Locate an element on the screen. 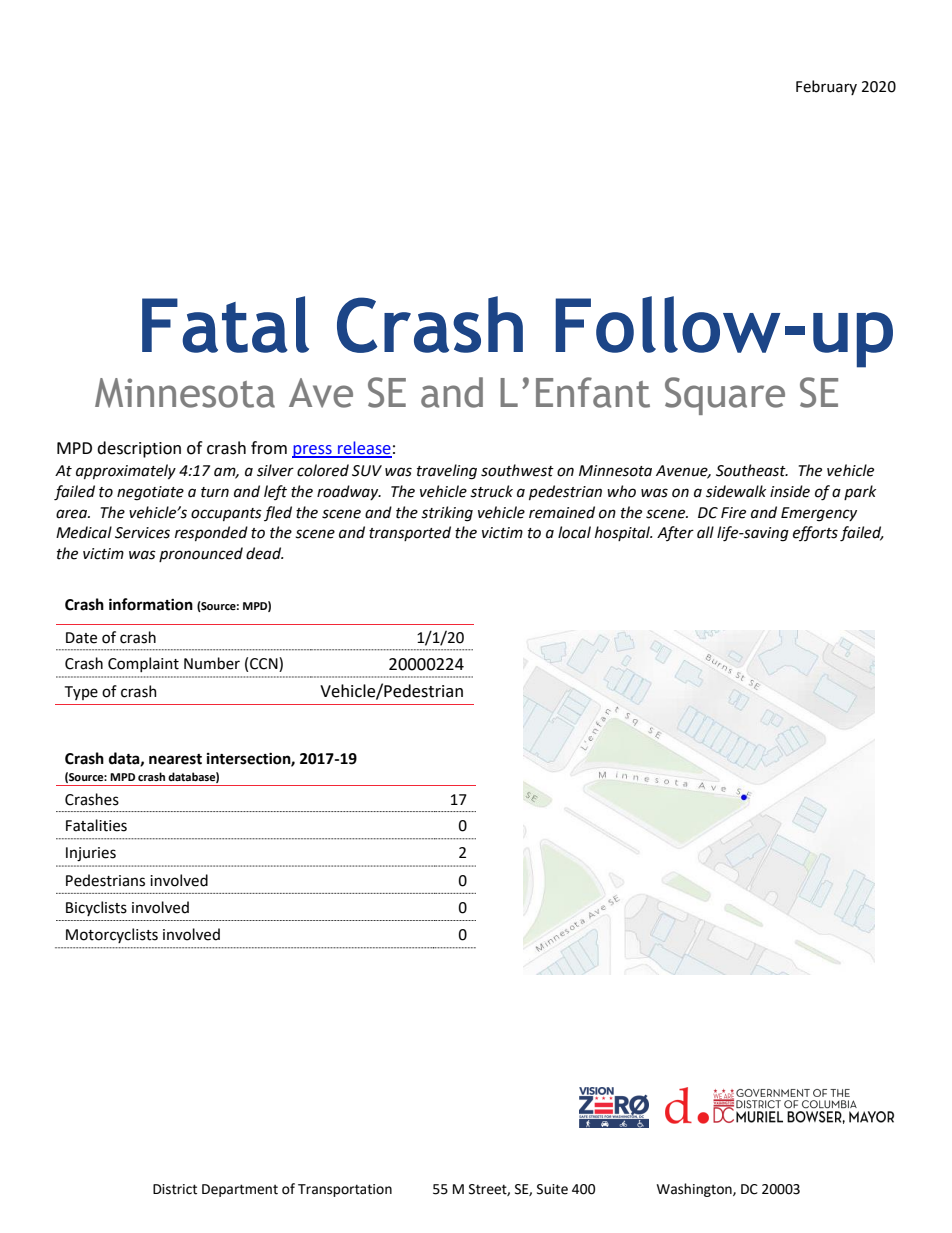 The height and width of the screenshot is (1233, 952). Suite is located at coordinates (552, 1189).
